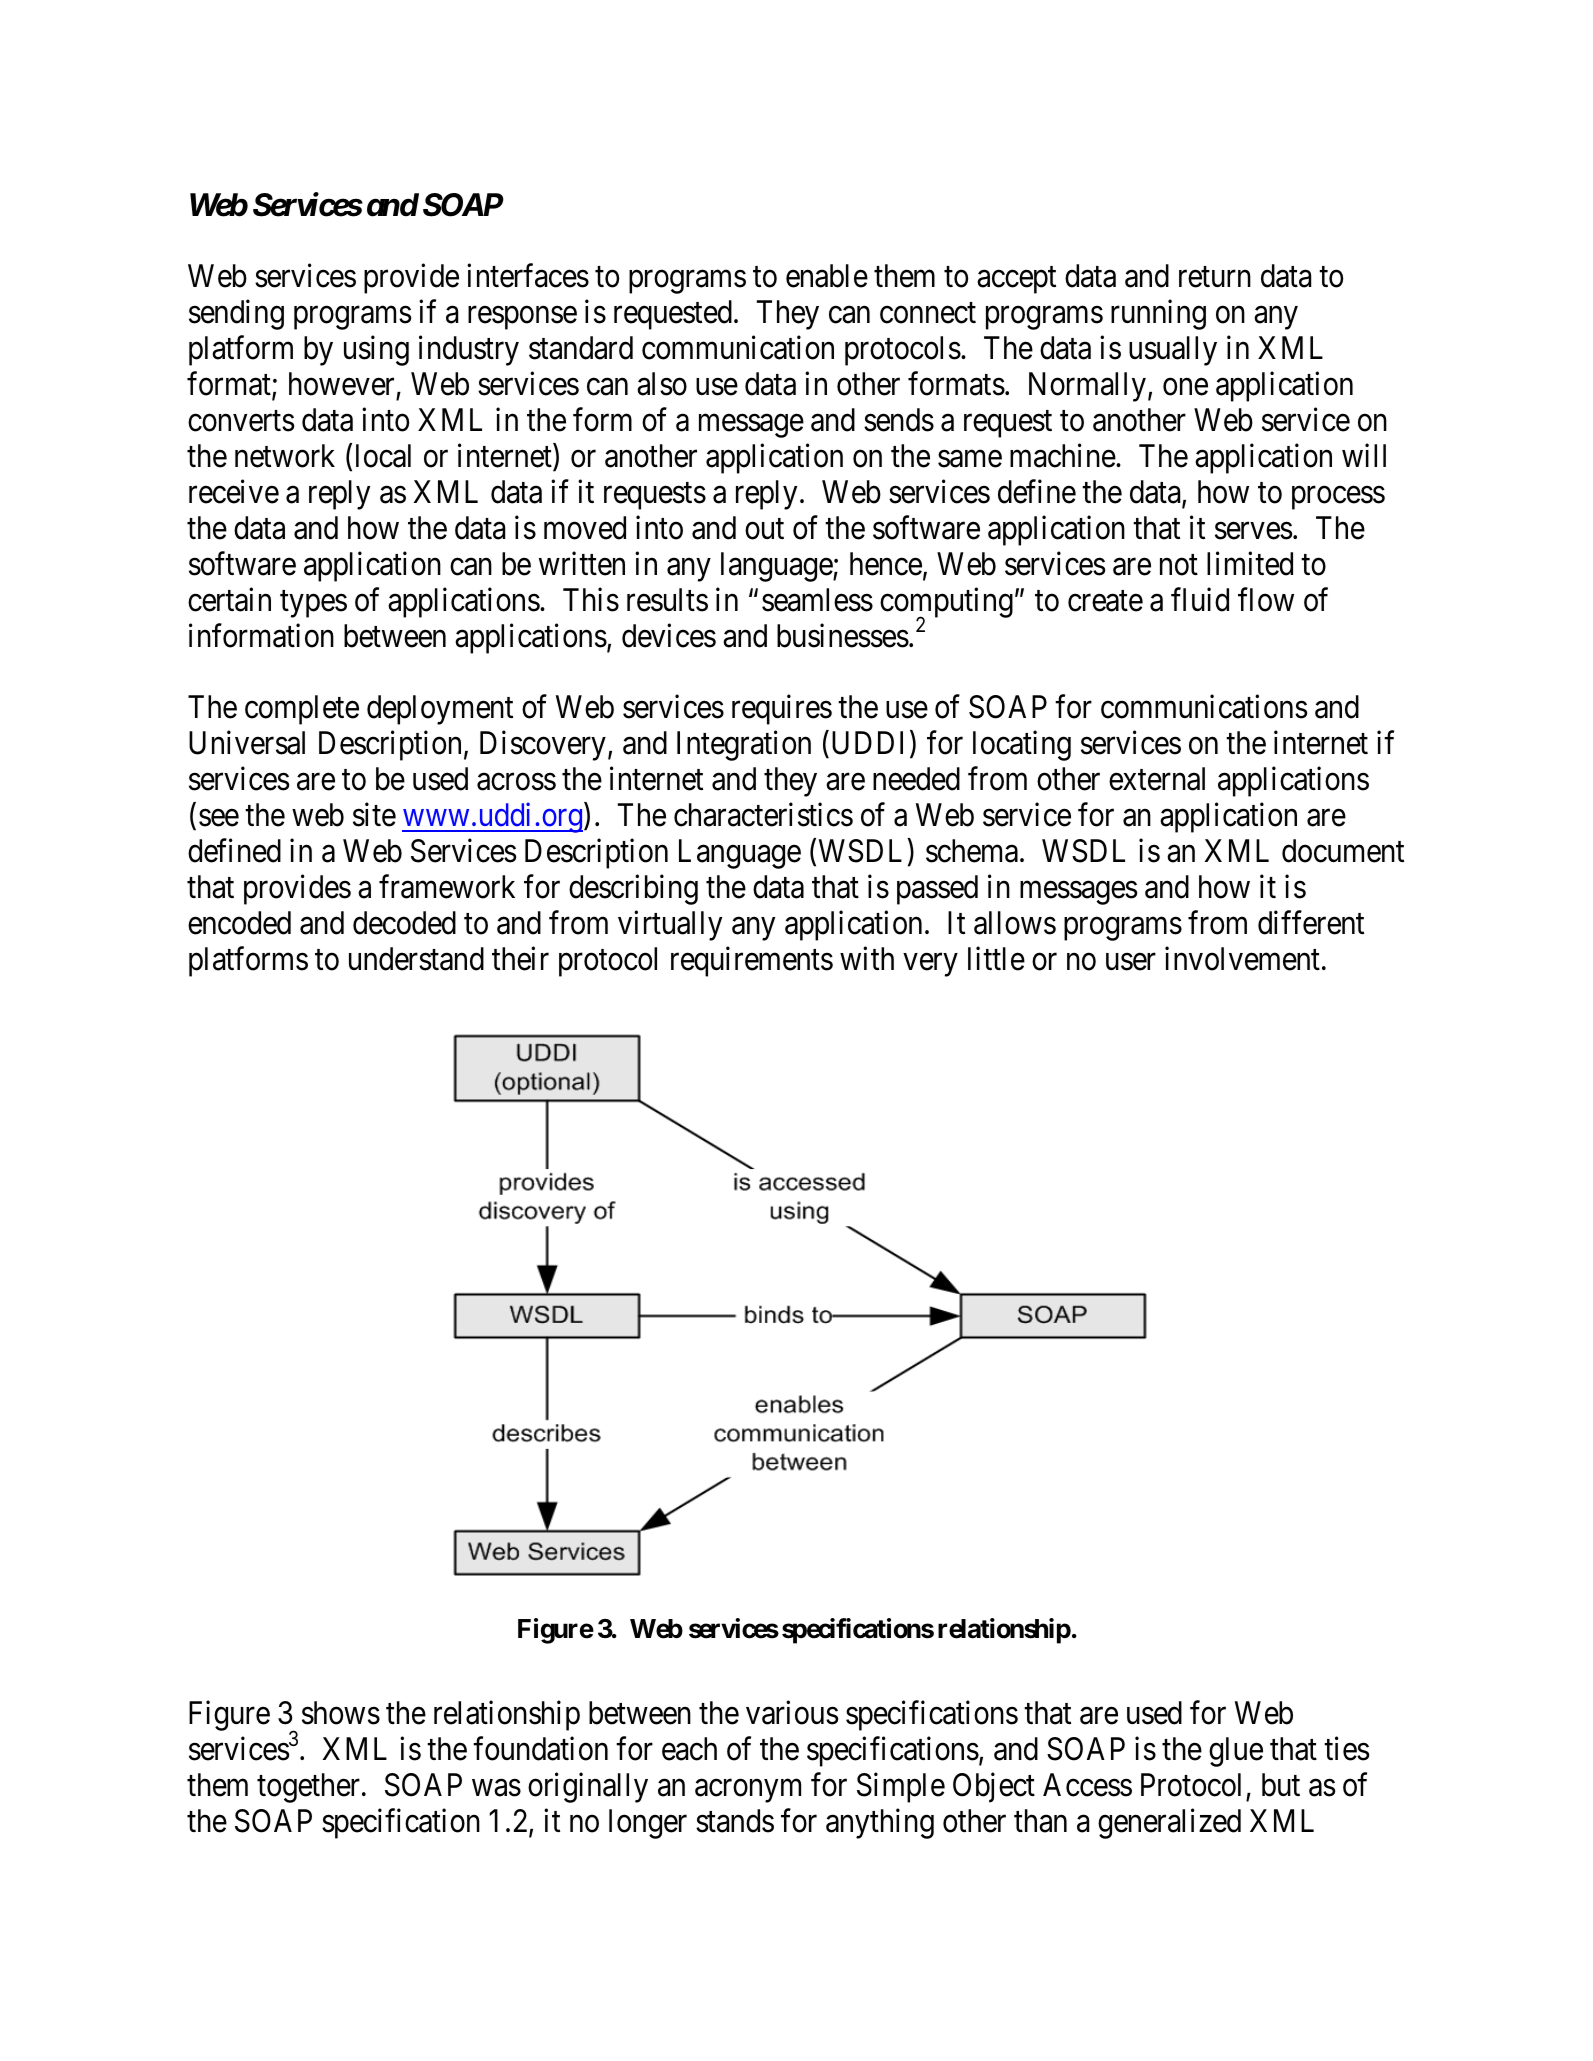  Describe the element at coordinates (416, 959) in the image. I see `understand` at that location.
